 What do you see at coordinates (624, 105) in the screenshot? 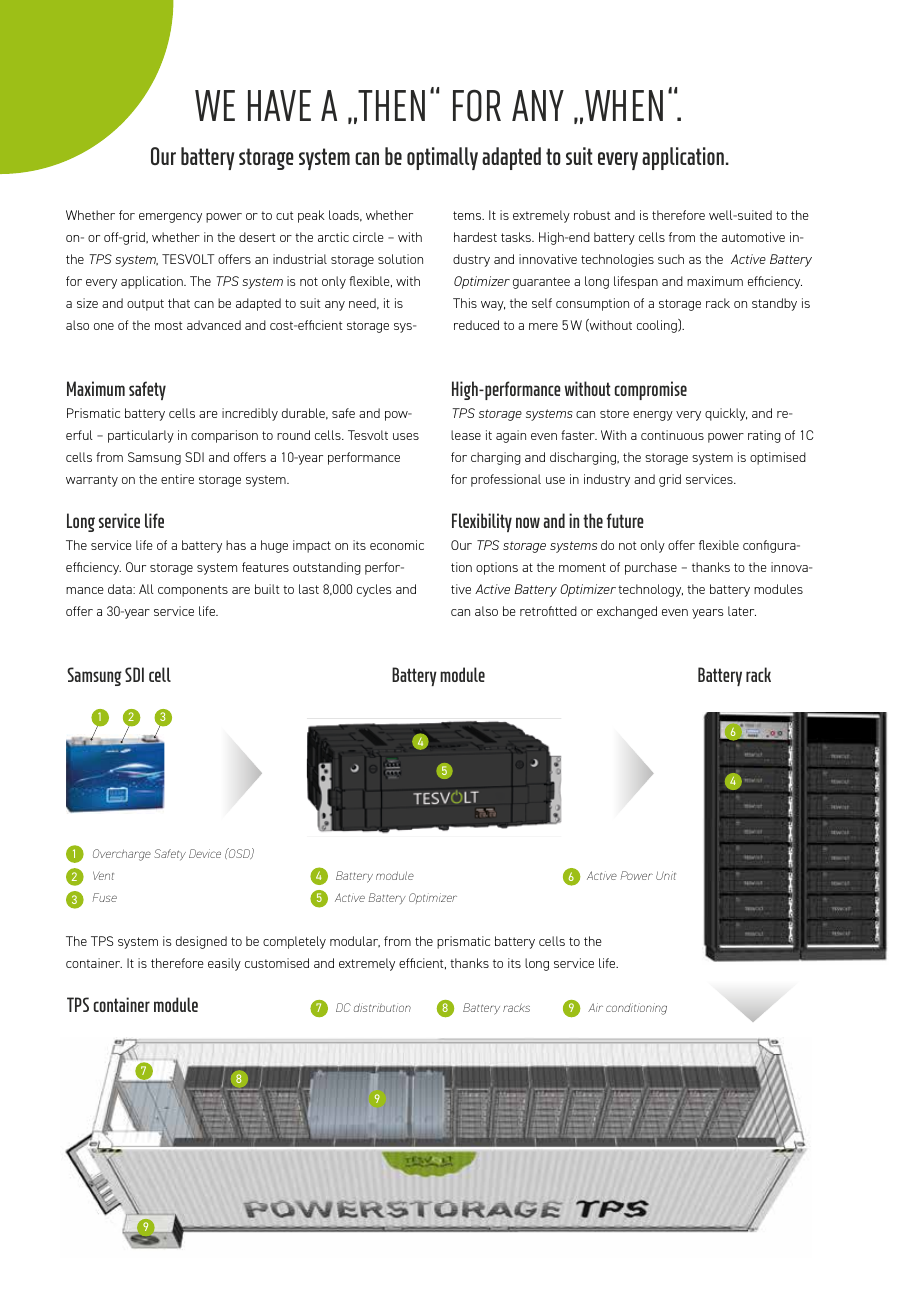
I see `WHEN` at bounding box center [624, 105].
